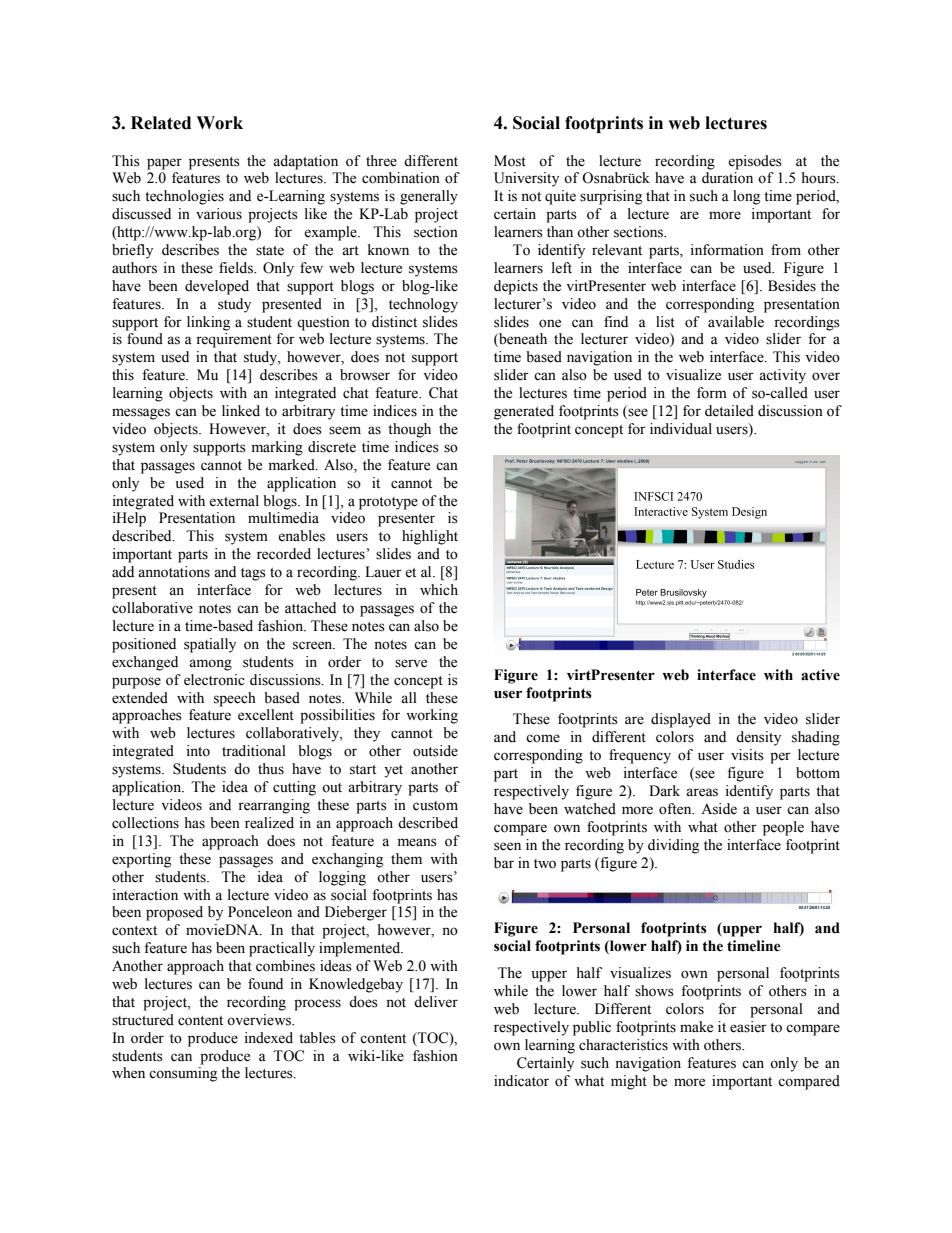  I want to click on Most, so click(510, 161).
